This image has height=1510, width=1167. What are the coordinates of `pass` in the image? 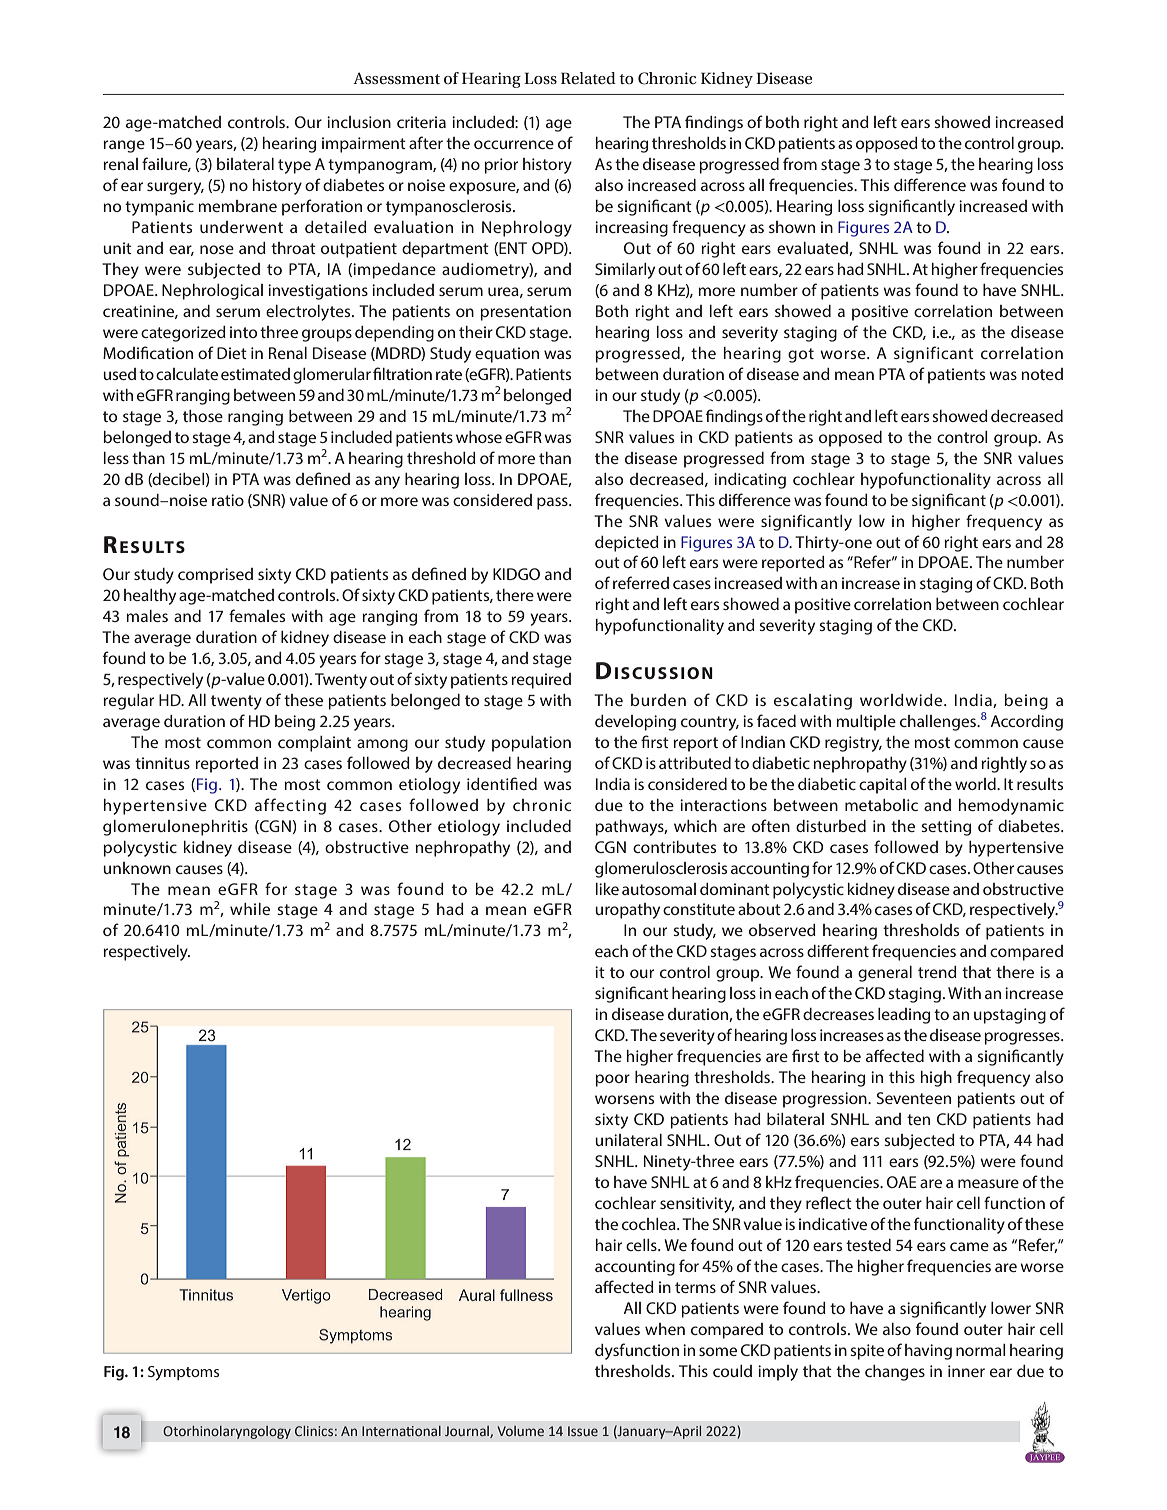 It's located at (553, 503).
